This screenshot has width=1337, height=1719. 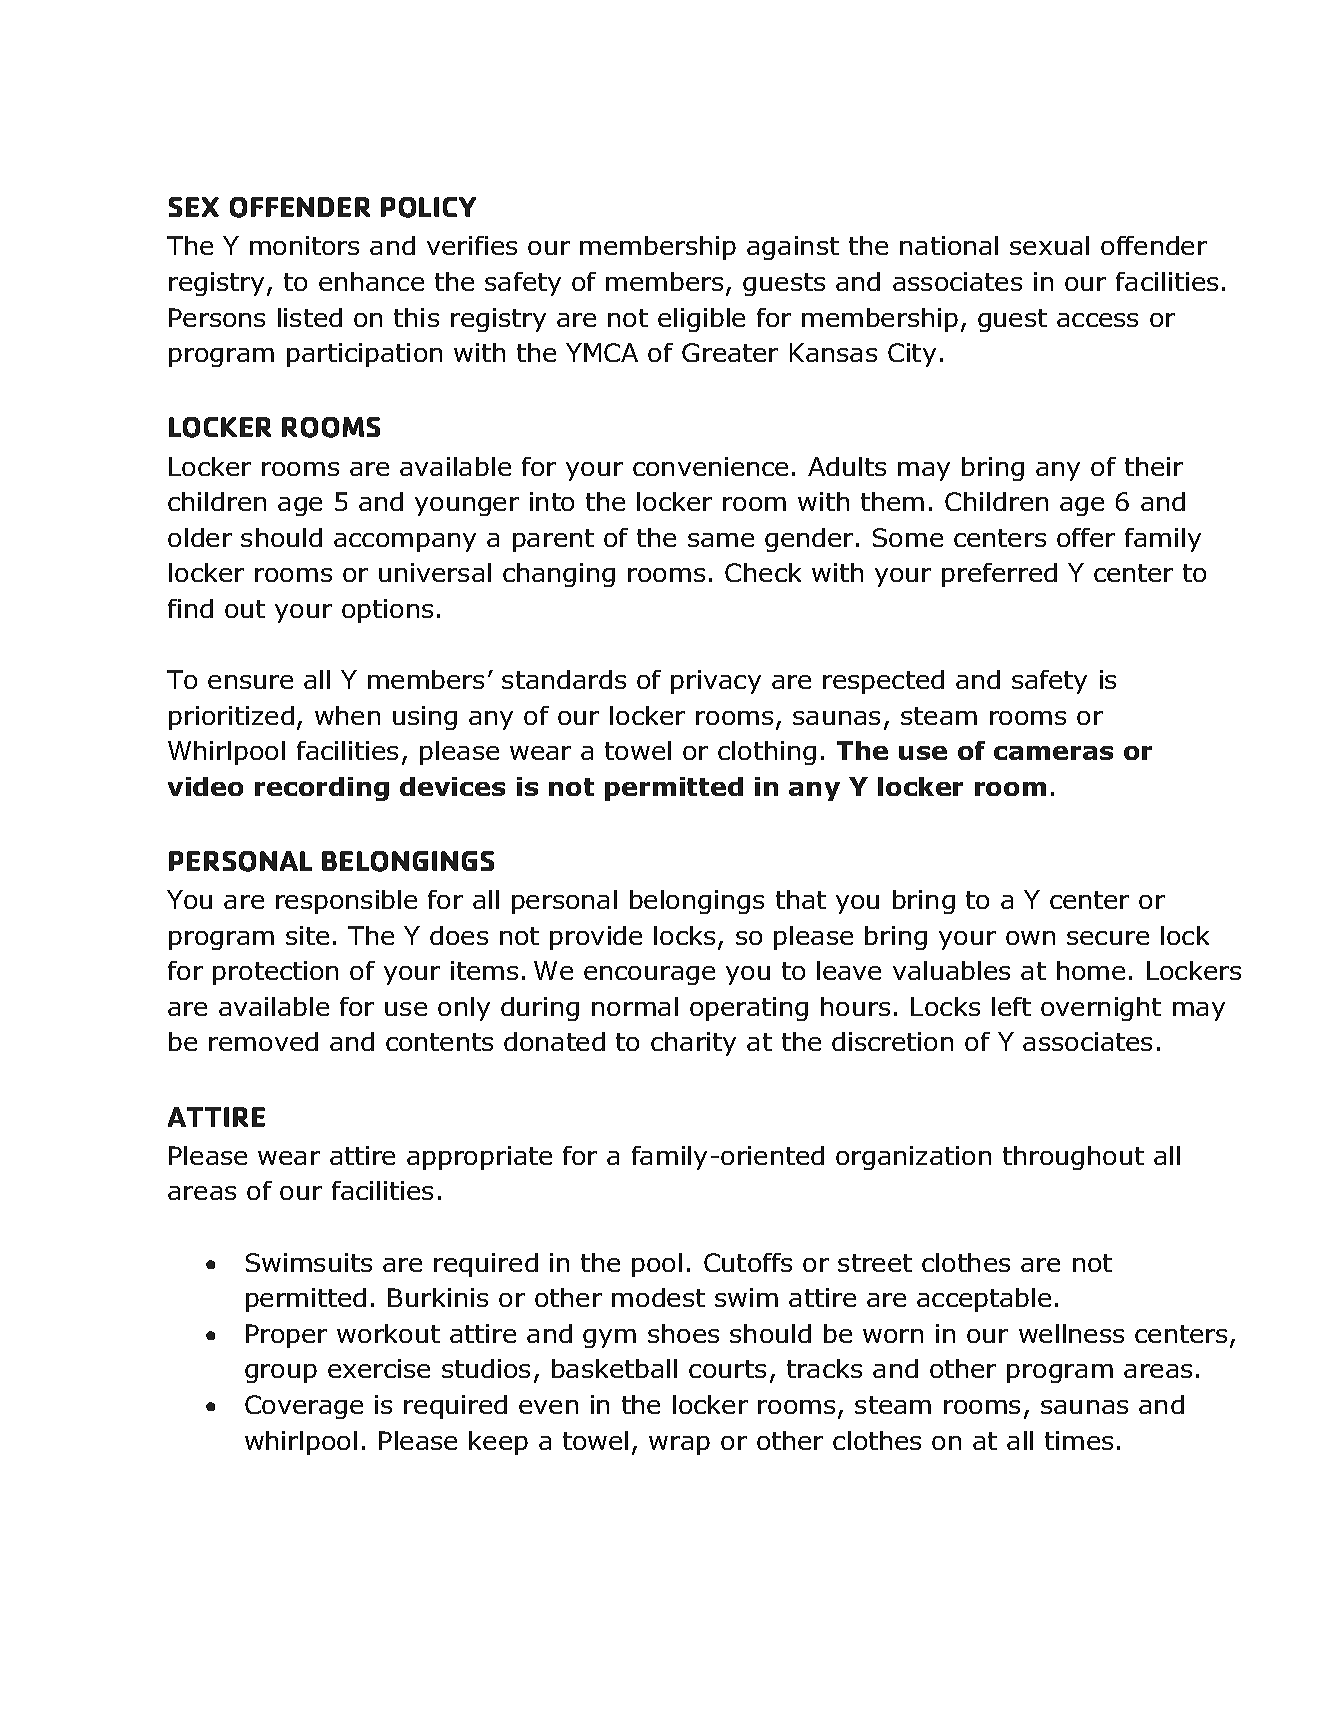 What do you see at coordinates (1079, 1440) in the screenshot?
I see `times` at bounding box center [1079, 1440].
